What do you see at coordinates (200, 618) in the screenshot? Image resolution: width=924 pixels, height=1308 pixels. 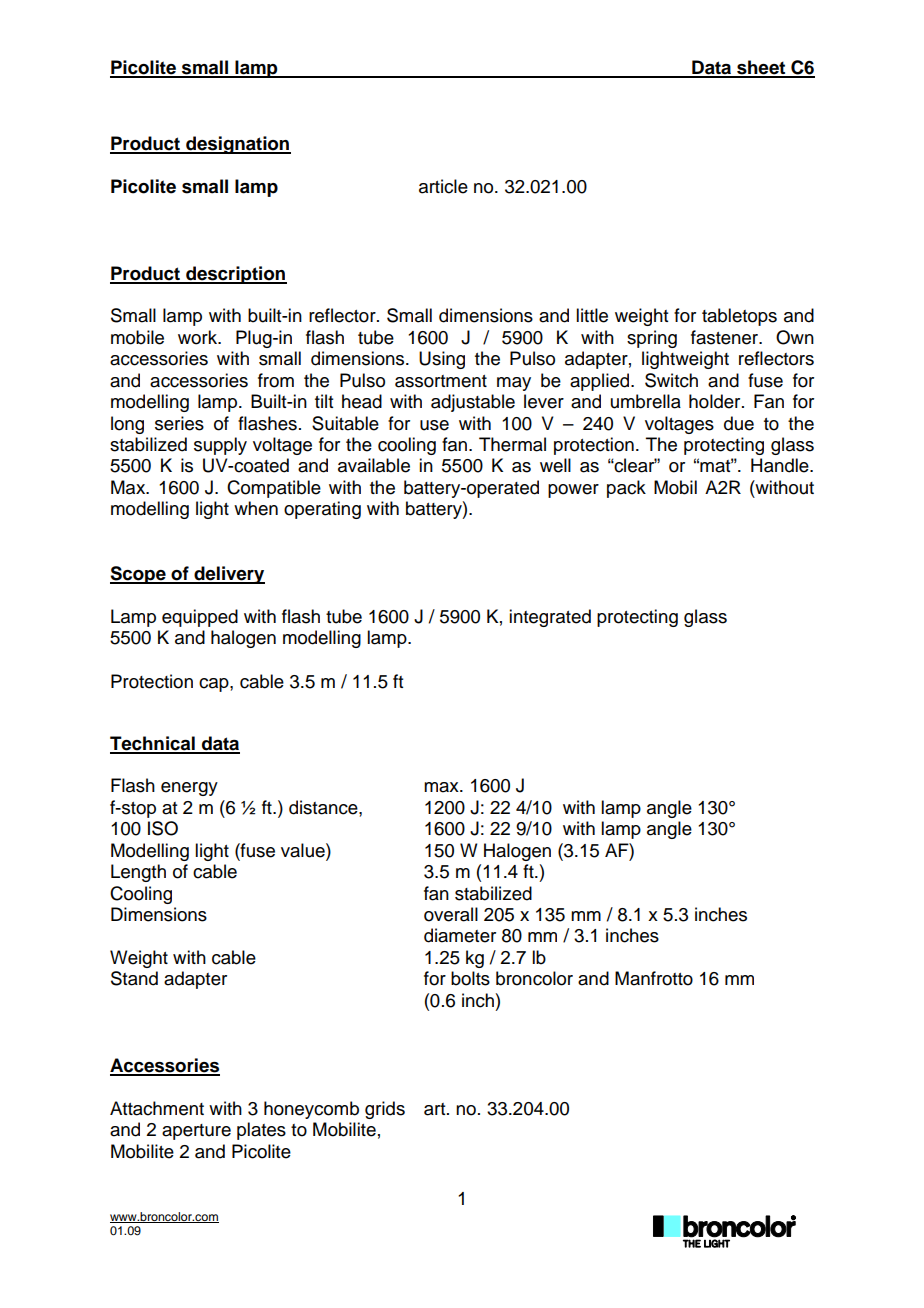 I see `equipped` at bounding box center [200, 618].
